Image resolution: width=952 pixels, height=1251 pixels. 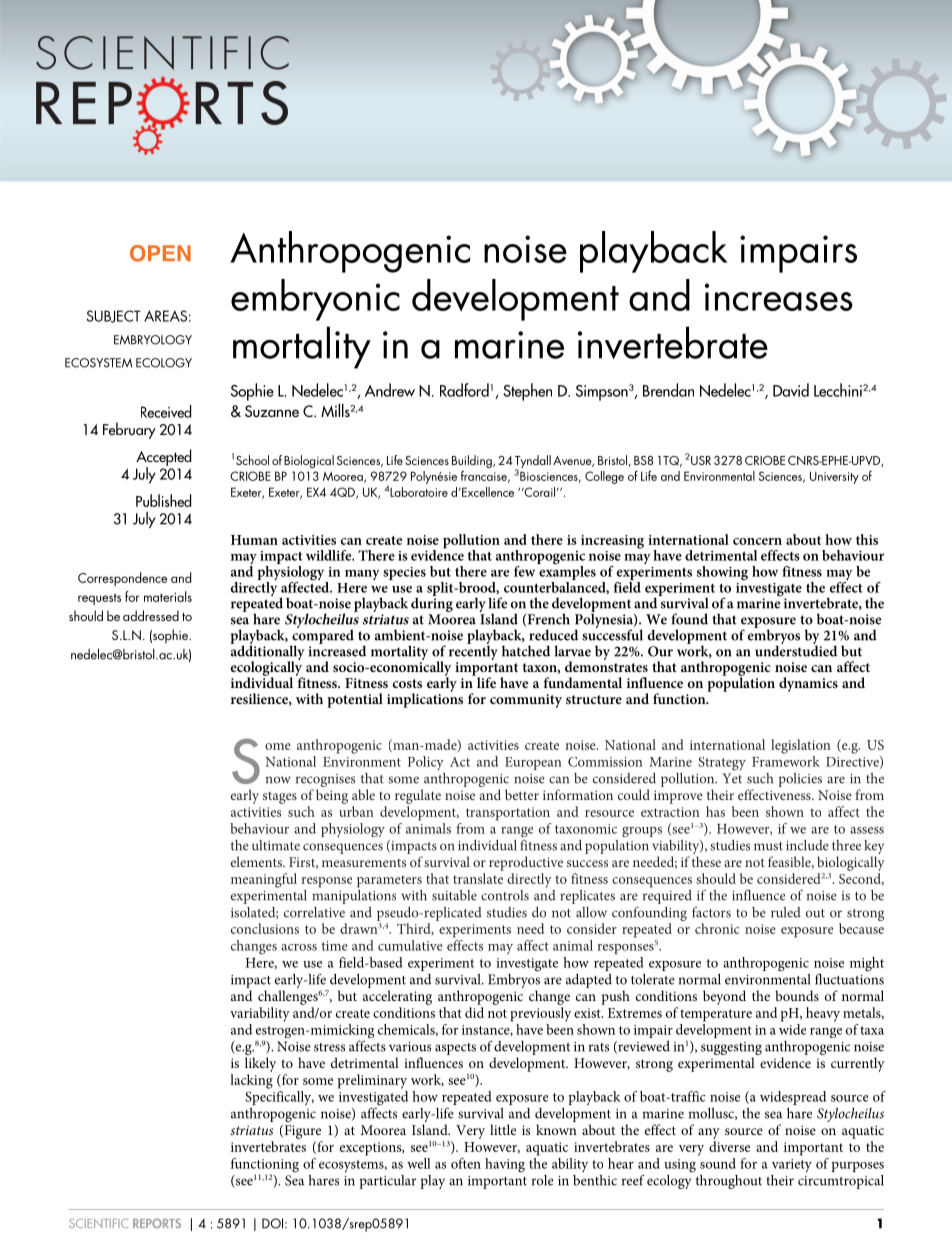 I want to click on University, so click(x=834, y=477).
